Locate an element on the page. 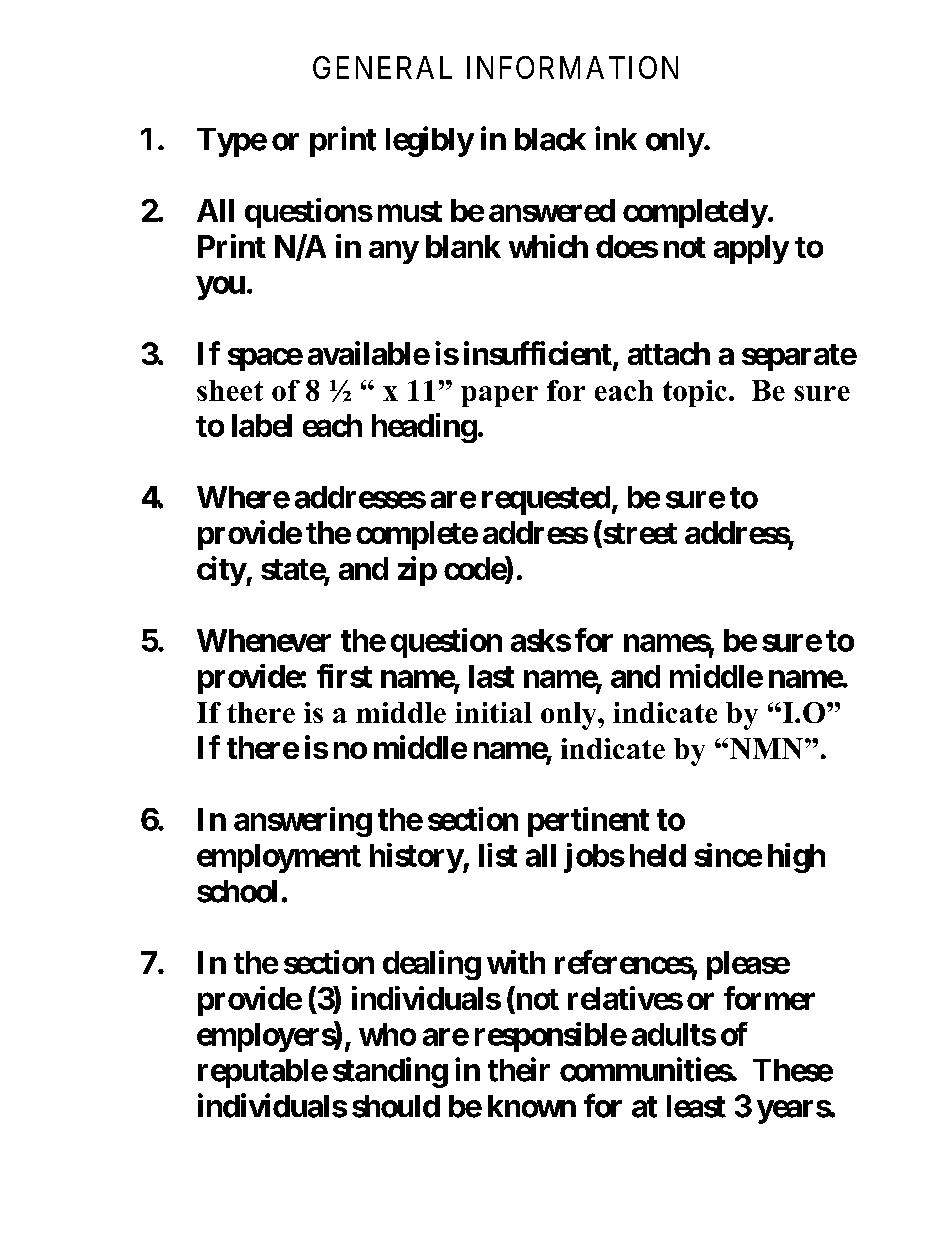 The image size is (952, 1233). initial is located at coordinates (493, 712).
